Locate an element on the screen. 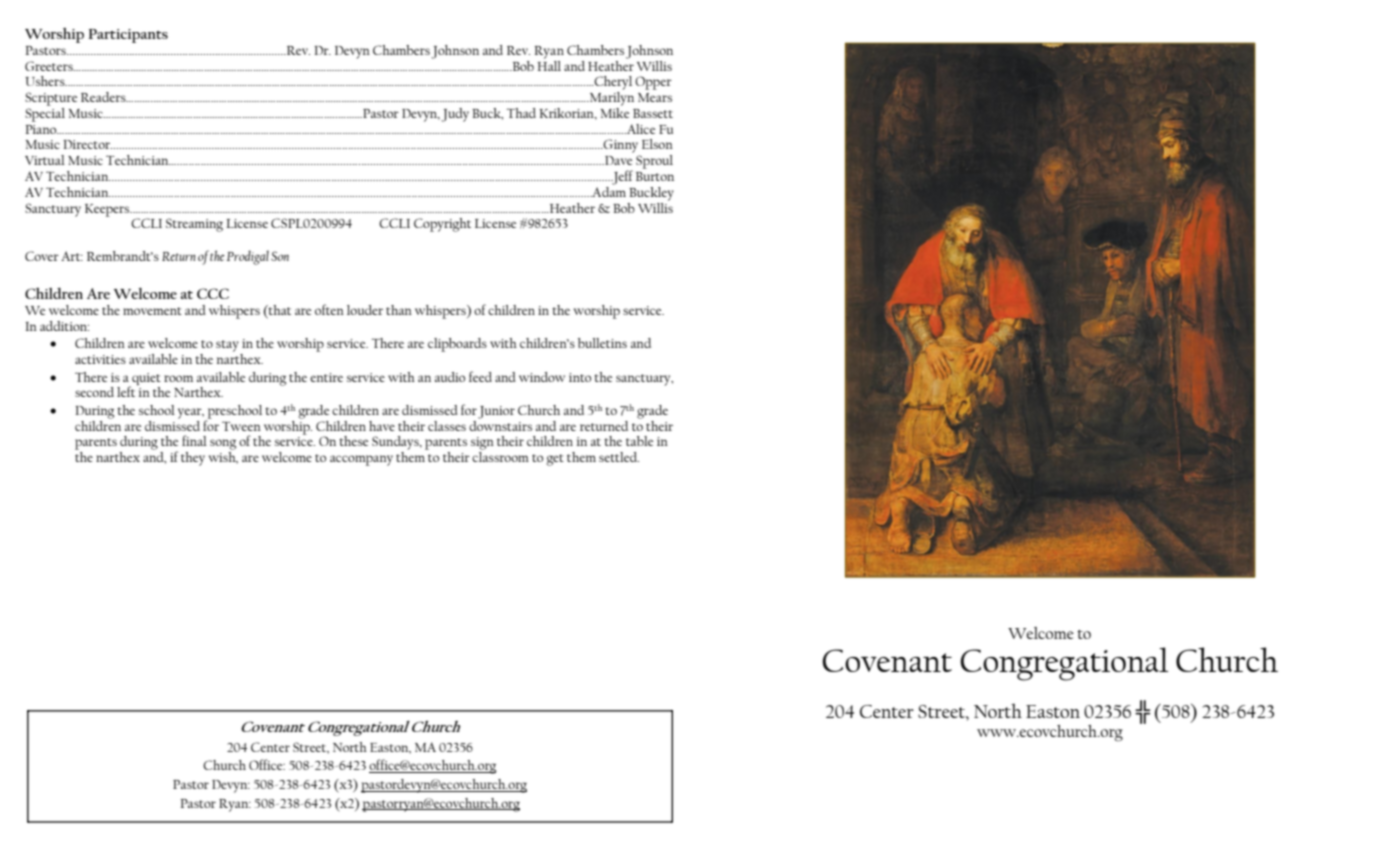  Hall is located at coordinates (549, 64).
